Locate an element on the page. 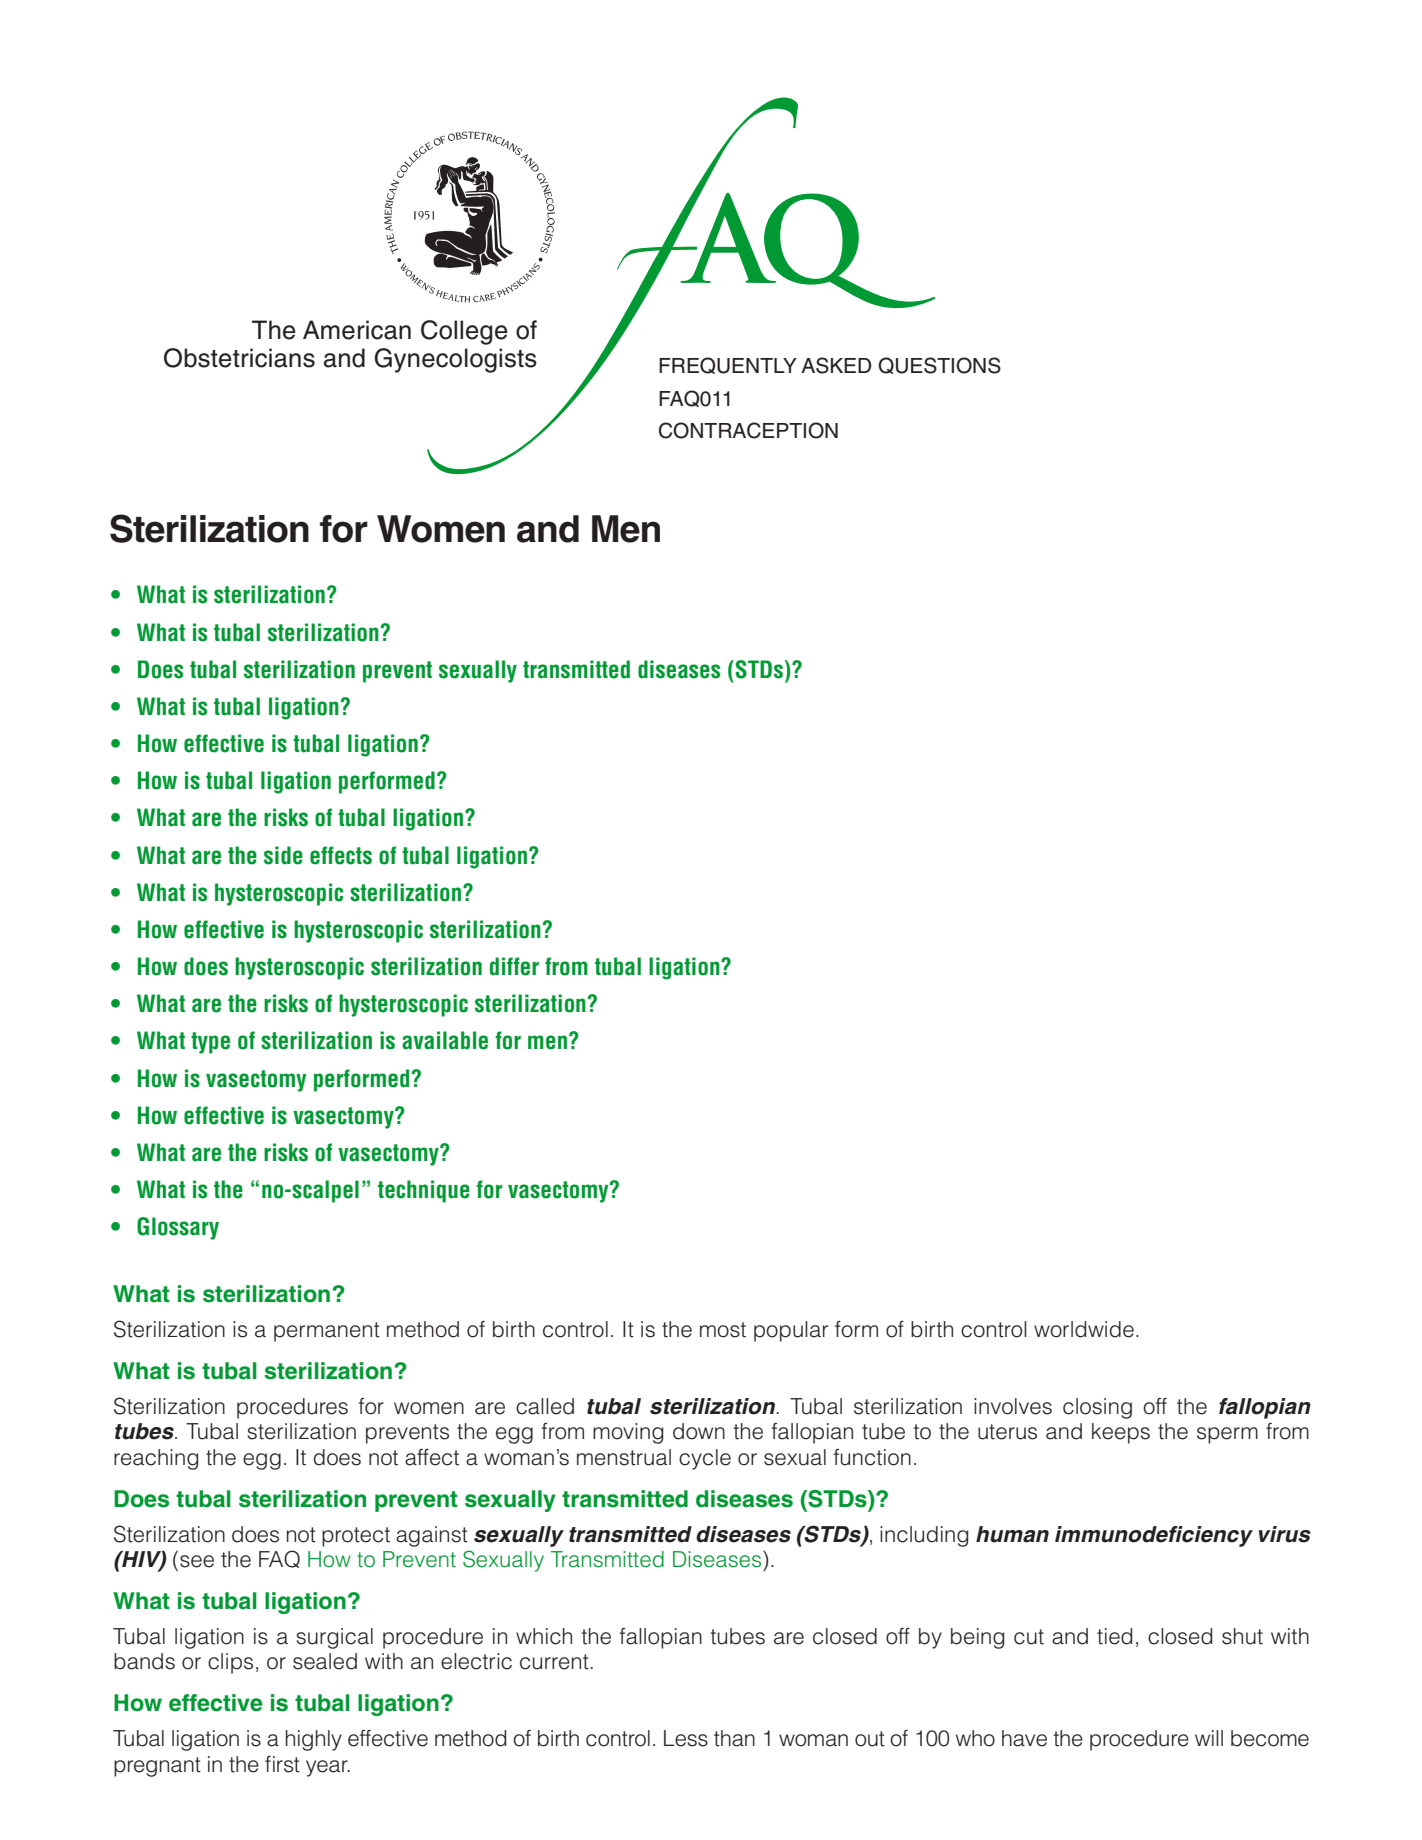  QUESTIONS is located at coordinates (939, 365).
